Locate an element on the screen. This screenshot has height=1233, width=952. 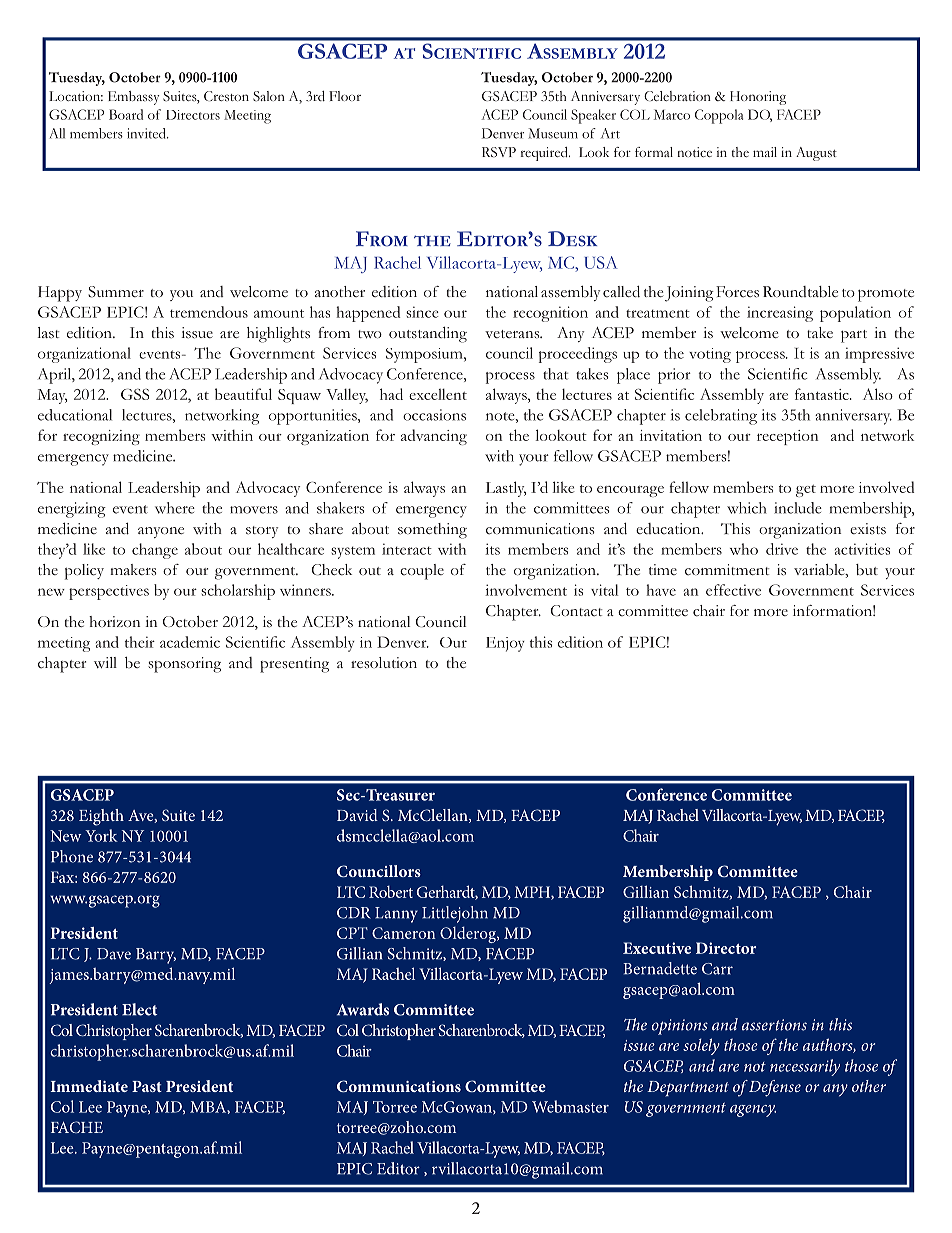
invited is located at coordinates (147, 133).
